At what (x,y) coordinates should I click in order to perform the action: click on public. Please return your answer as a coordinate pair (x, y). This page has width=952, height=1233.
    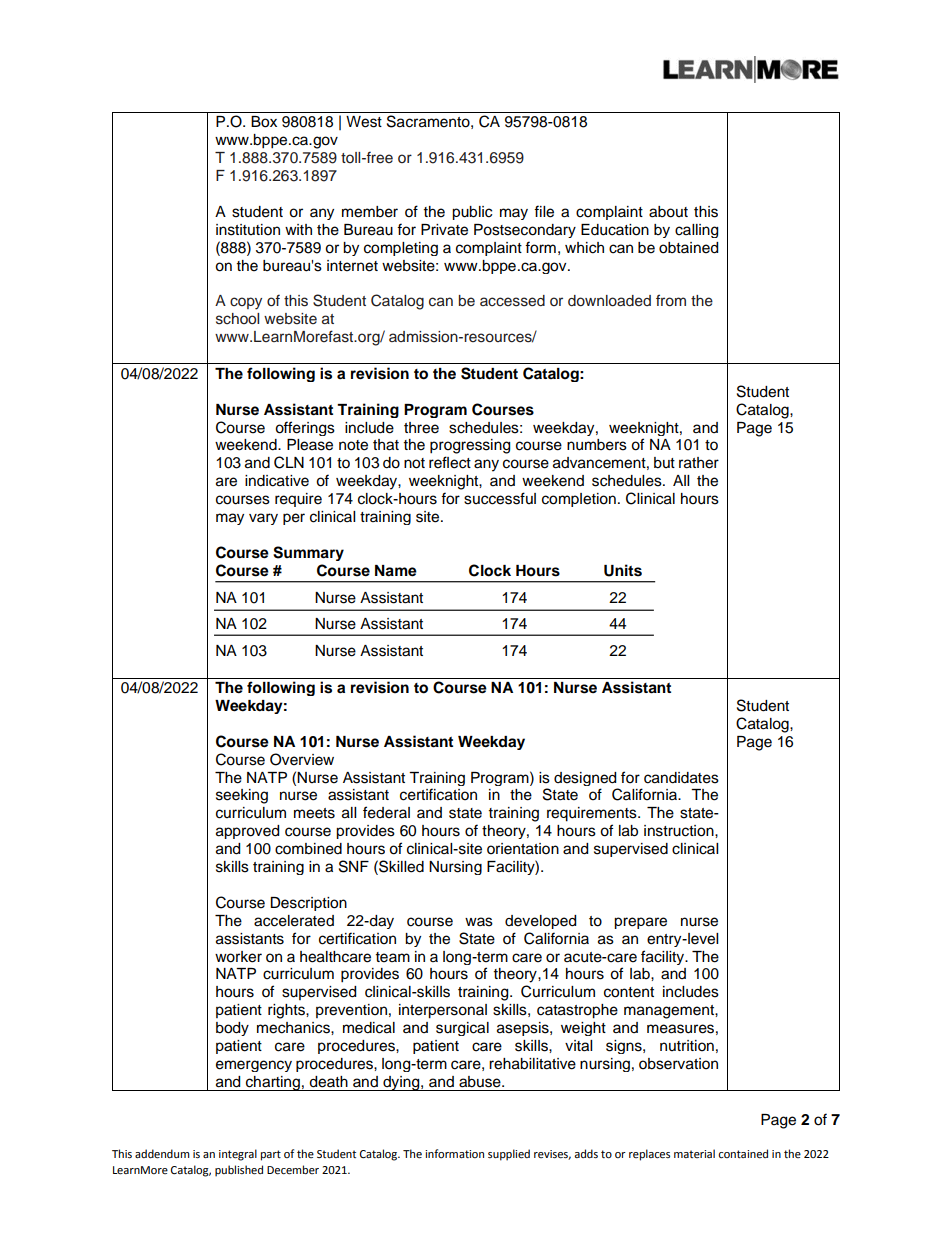
    Looking at the image, I should click on (472, 213).
